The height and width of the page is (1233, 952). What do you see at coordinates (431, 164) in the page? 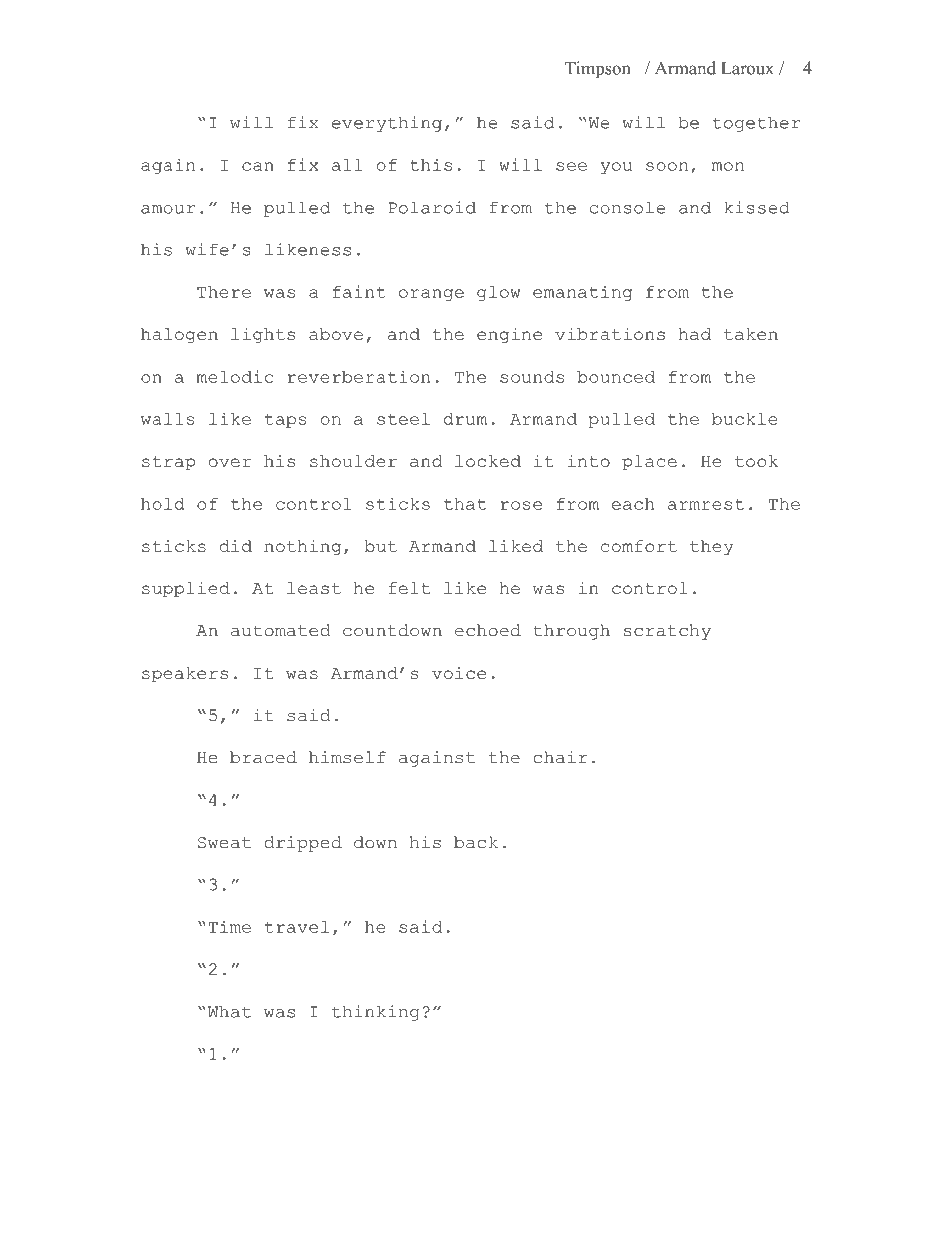
I see `this` at bounding box center [431, 164].
